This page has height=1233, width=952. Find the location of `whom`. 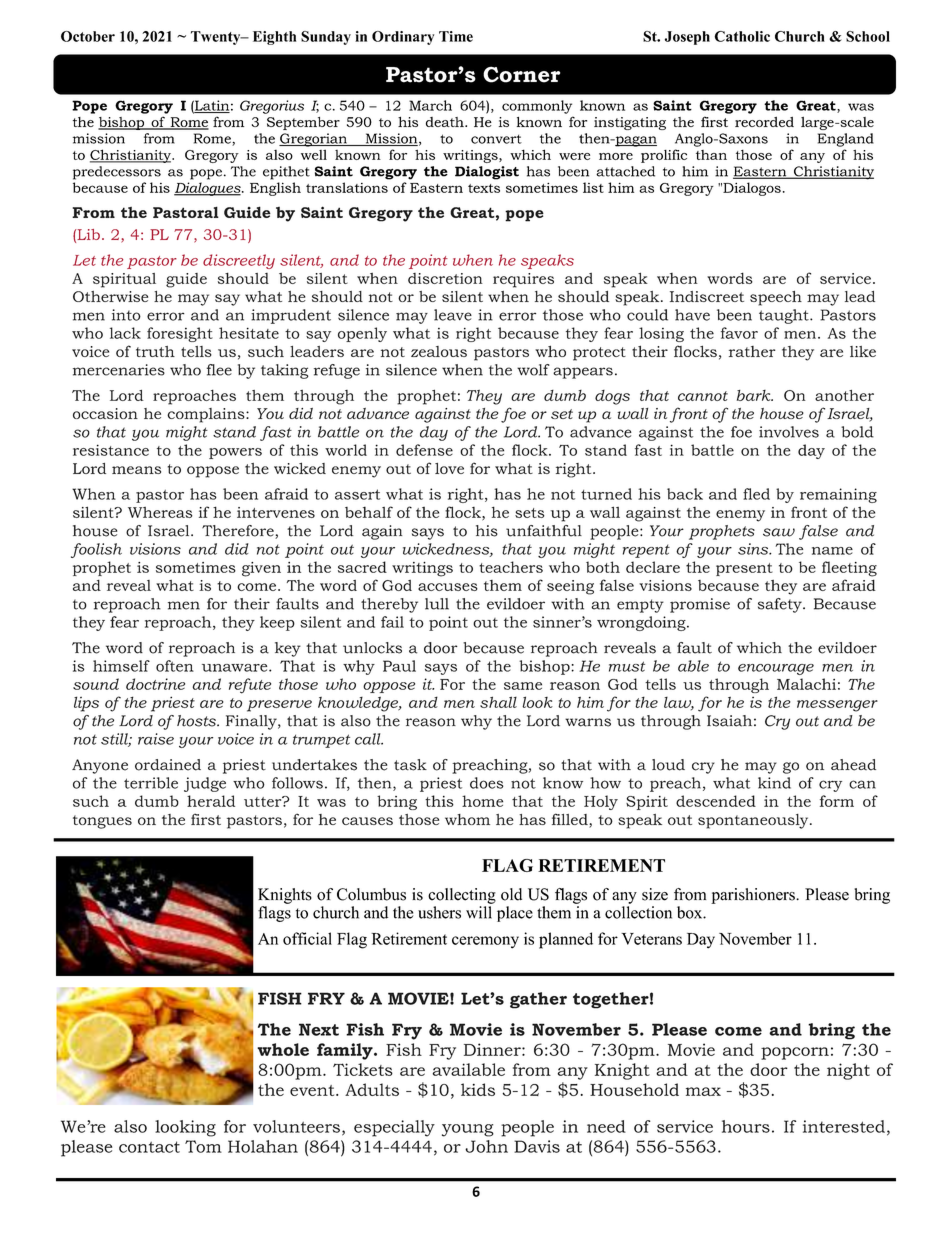

whom is located at coordinates (467, 819).
